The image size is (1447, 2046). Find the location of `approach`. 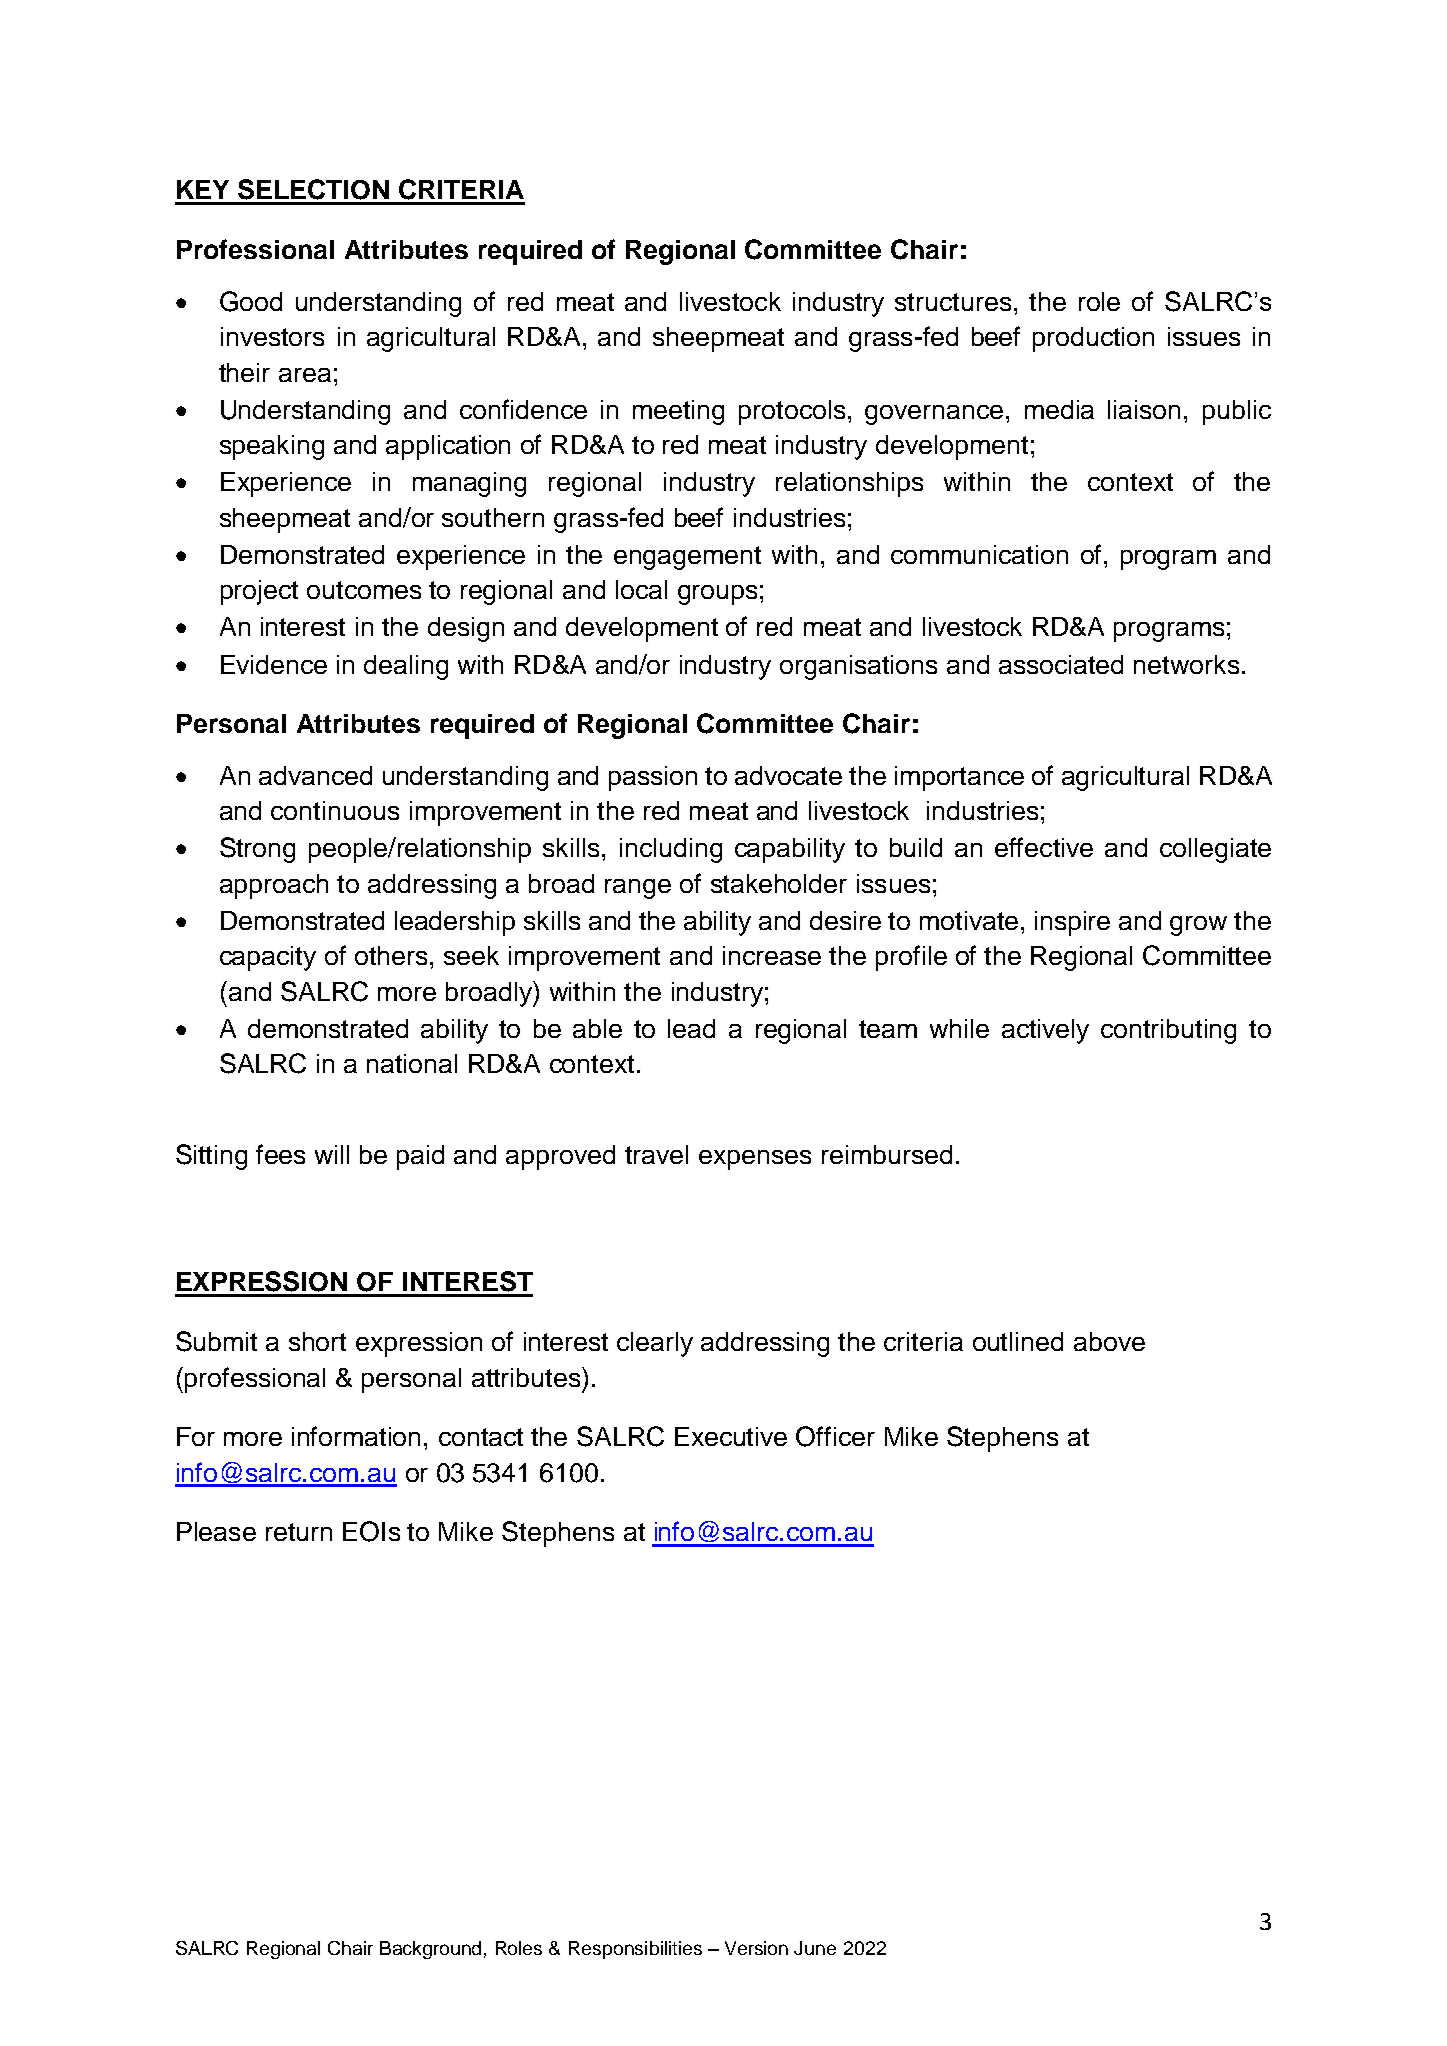

approach is located at coordinates (274, 886).
